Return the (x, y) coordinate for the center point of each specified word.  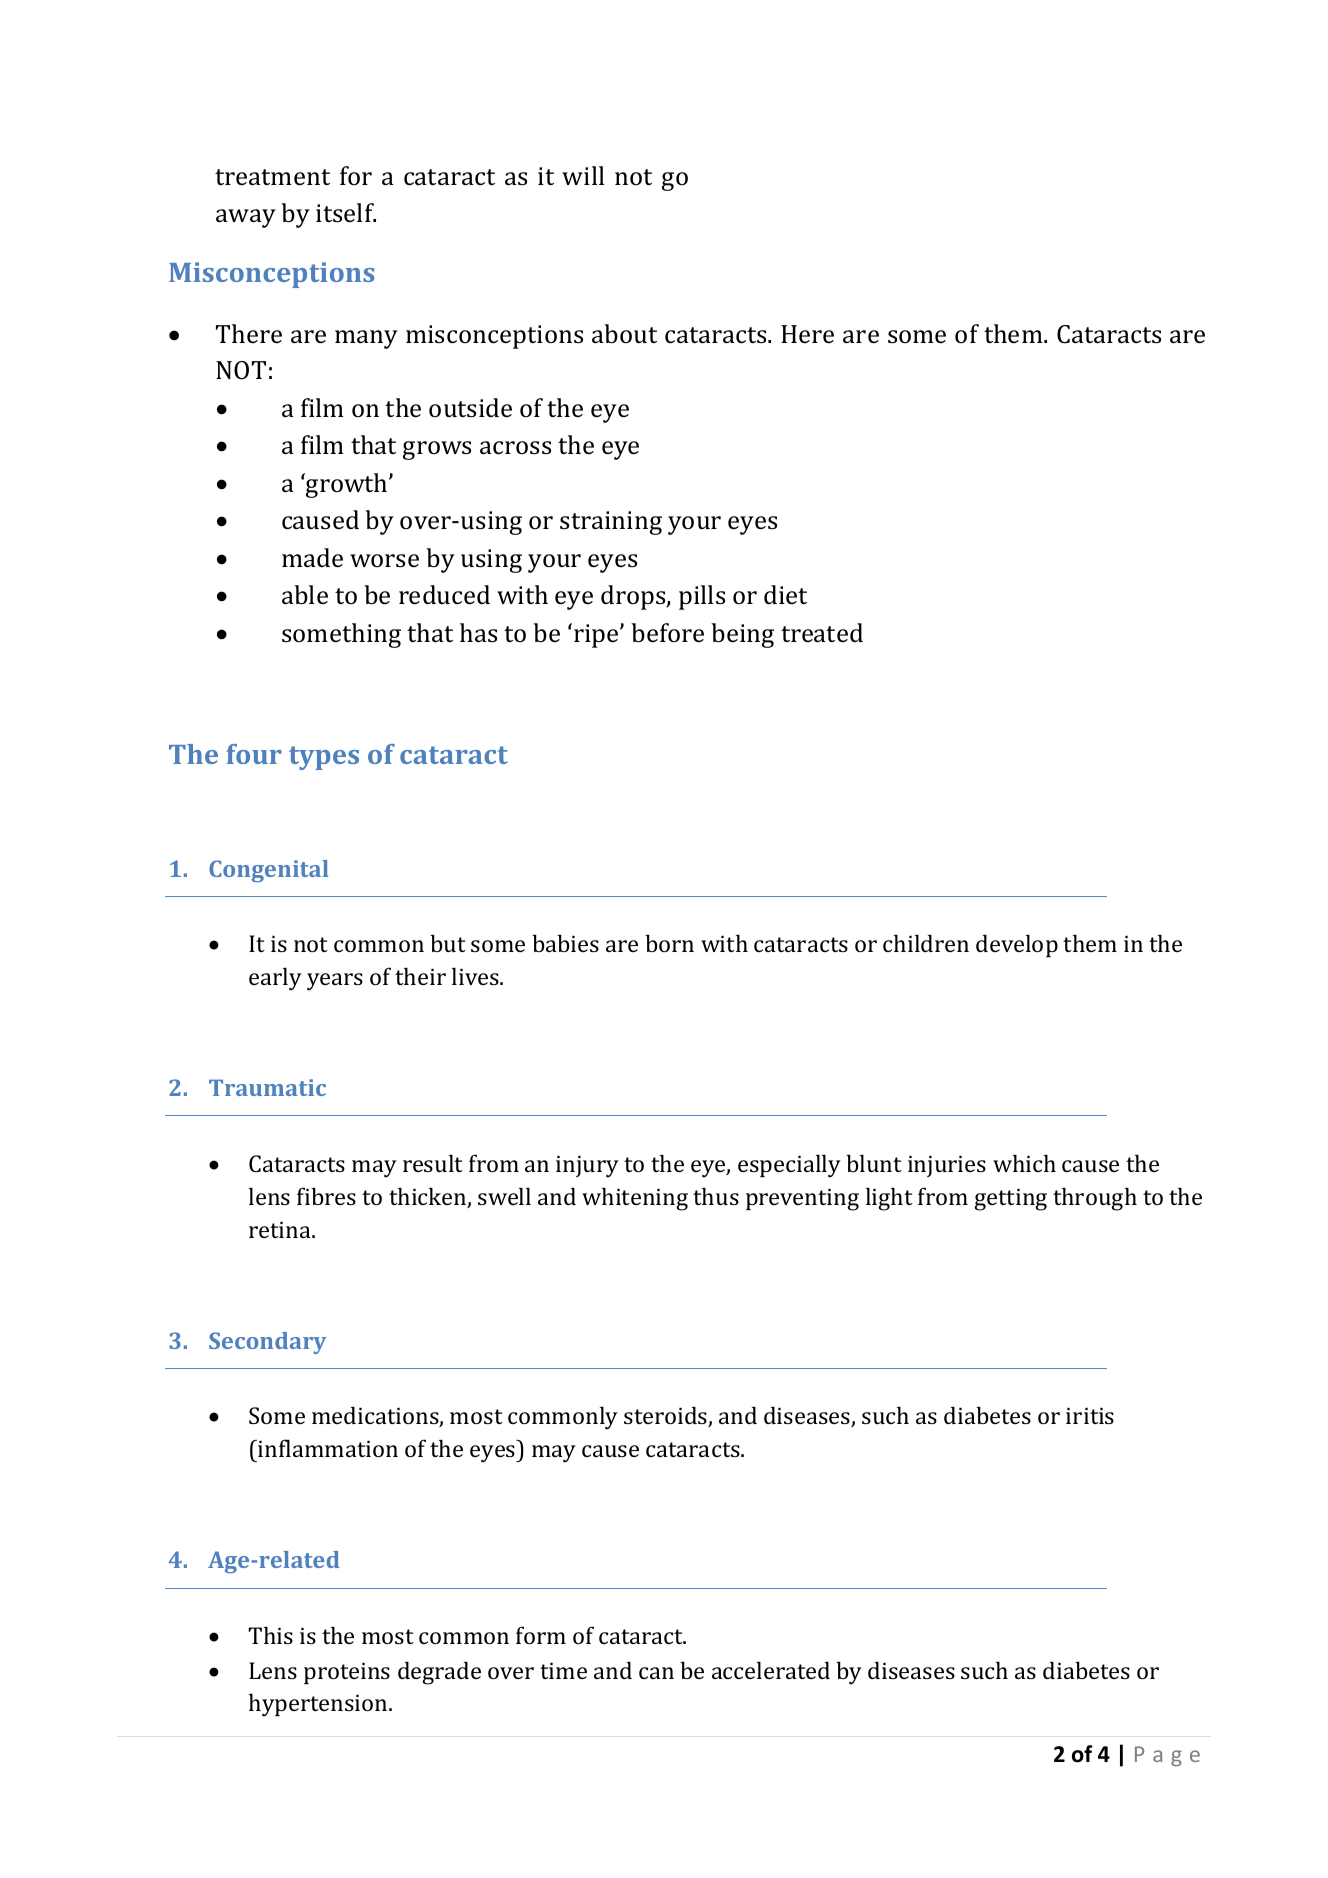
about (624, 334)
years (335, 982)
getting (1010, 1199)
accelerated (771, 1670)
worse (384, 561)
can (656, 1673)
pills (702, 597)
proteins (347, 1673)
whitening (635, 1199)
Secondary (267, 1343)
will (583, 175)
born (669, 943)
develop (1017, 945)
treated (822, 633)
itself (346, 213)
